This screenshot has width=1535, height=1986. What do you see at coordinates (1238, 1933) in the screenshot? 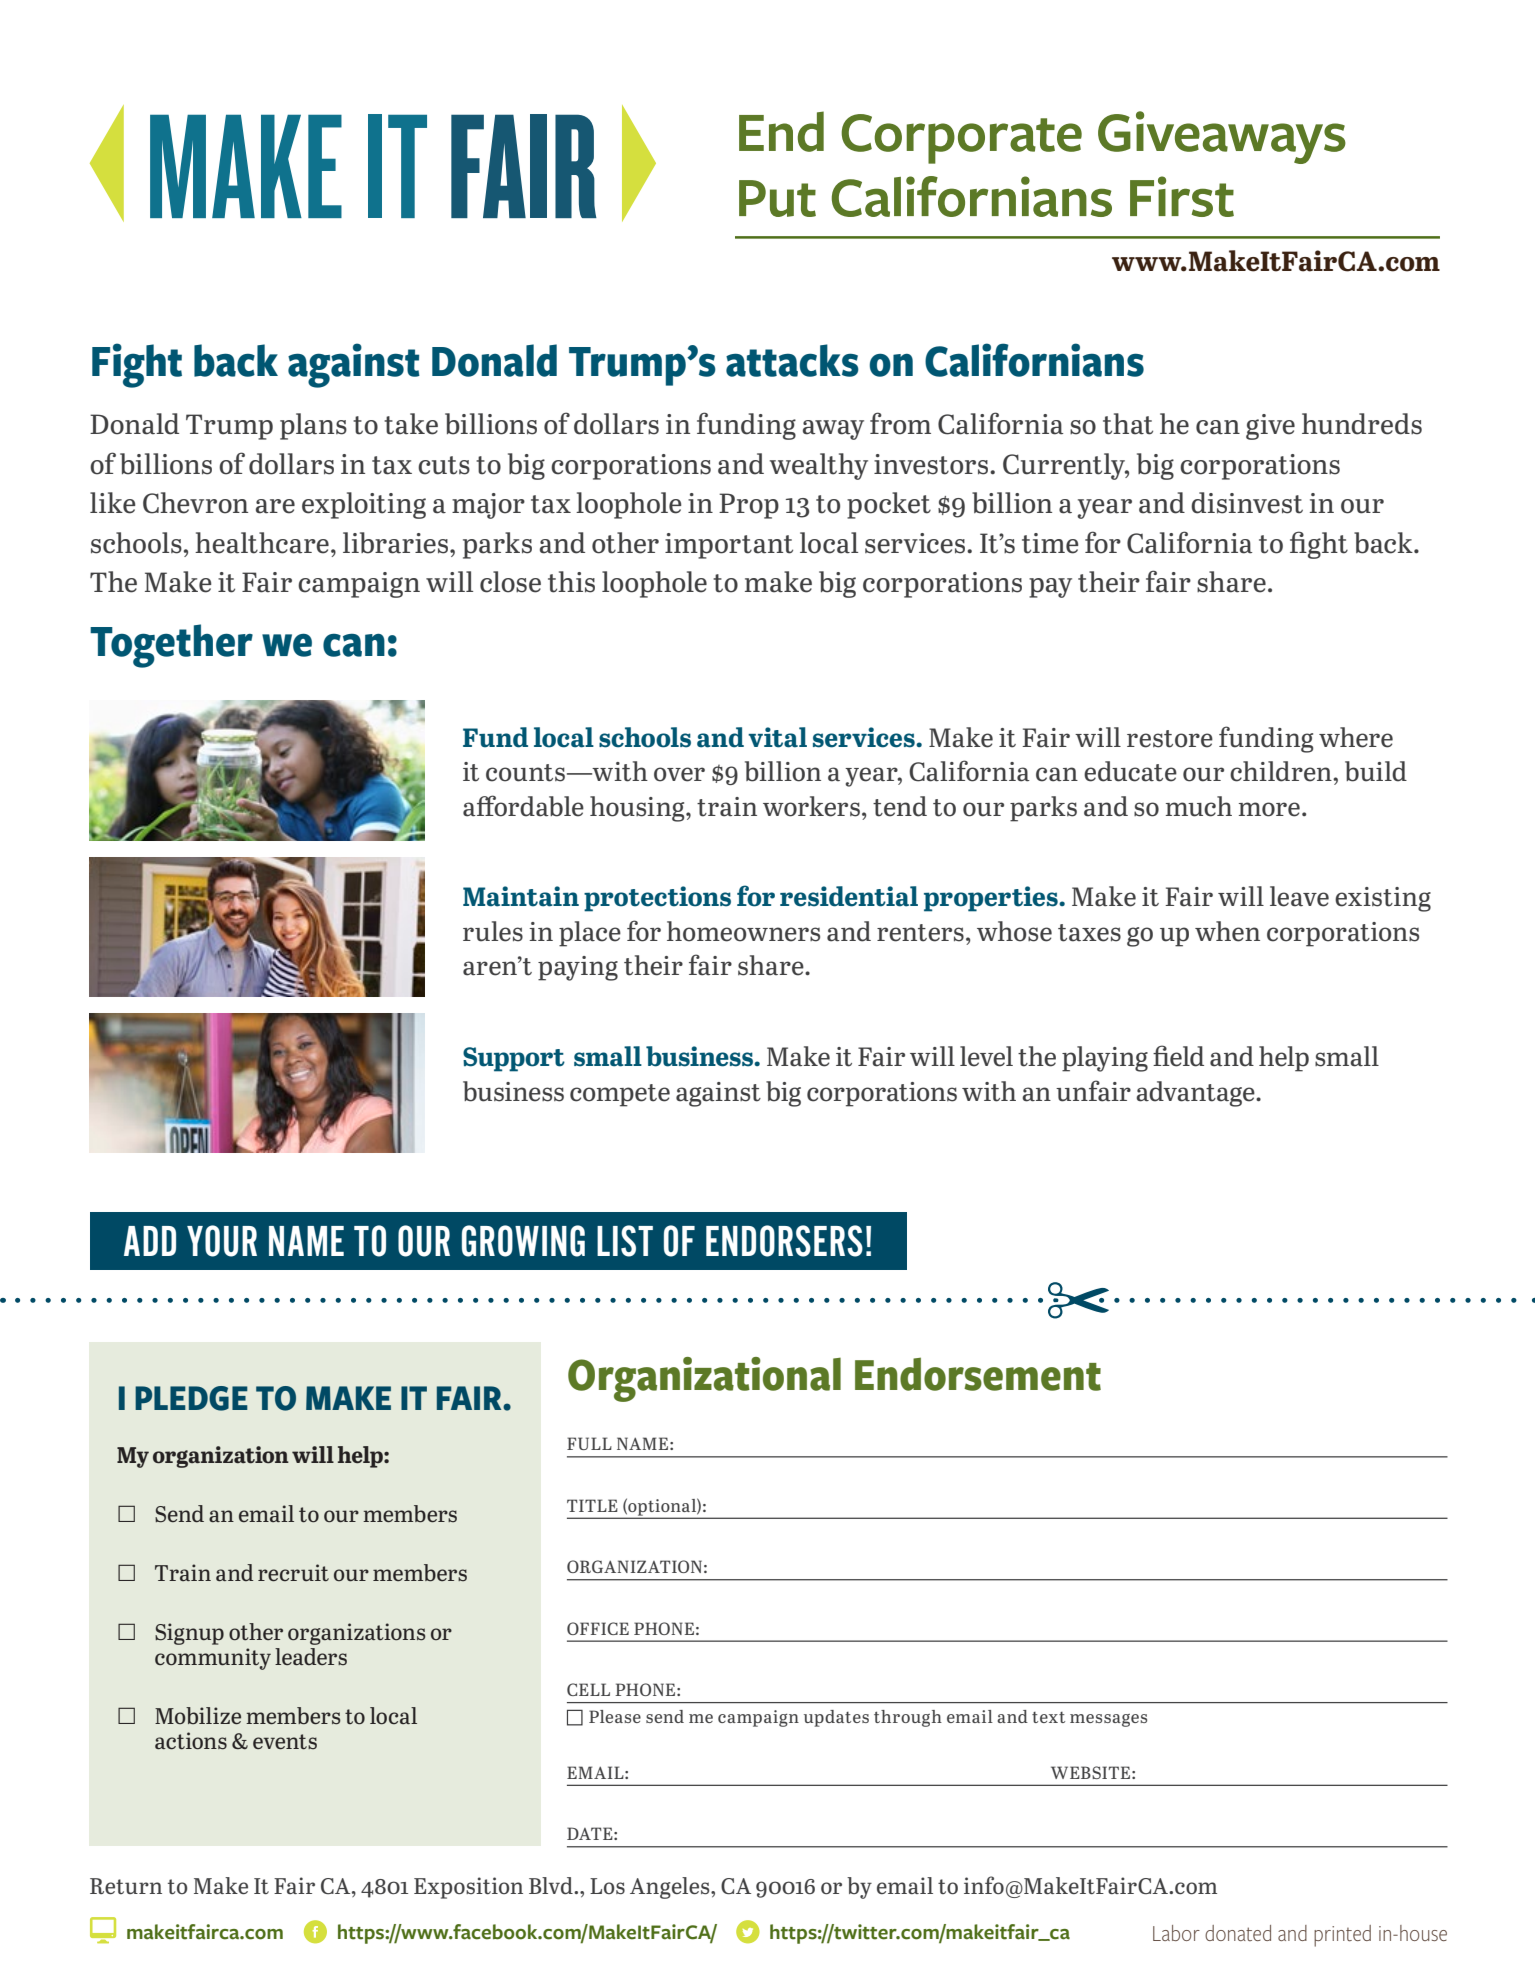
I see `donated` at bounding box center [1238, 1933].
